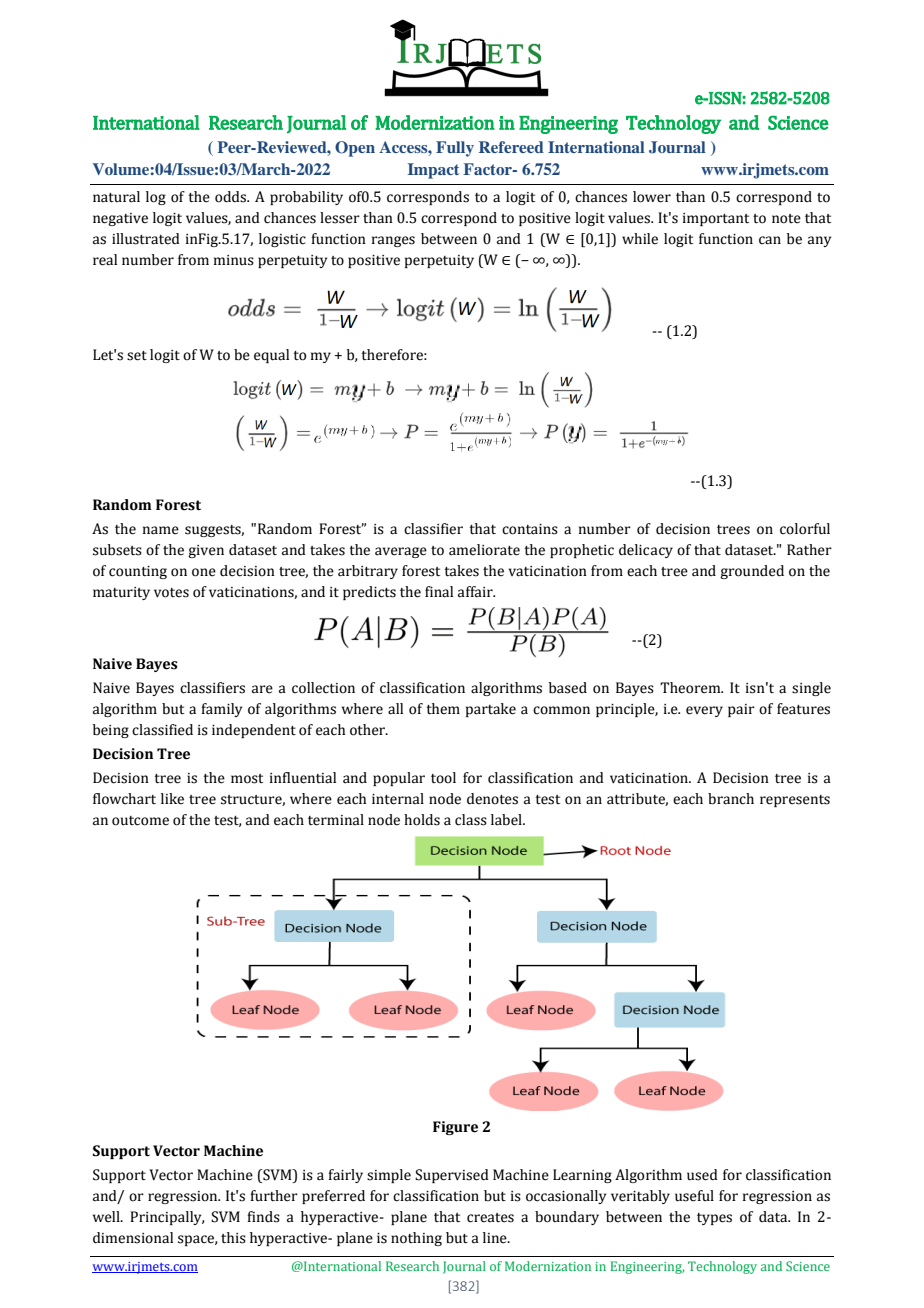  Describe the element at coordinates (714, 1219) in the screenshot. I see `types` at that location.
